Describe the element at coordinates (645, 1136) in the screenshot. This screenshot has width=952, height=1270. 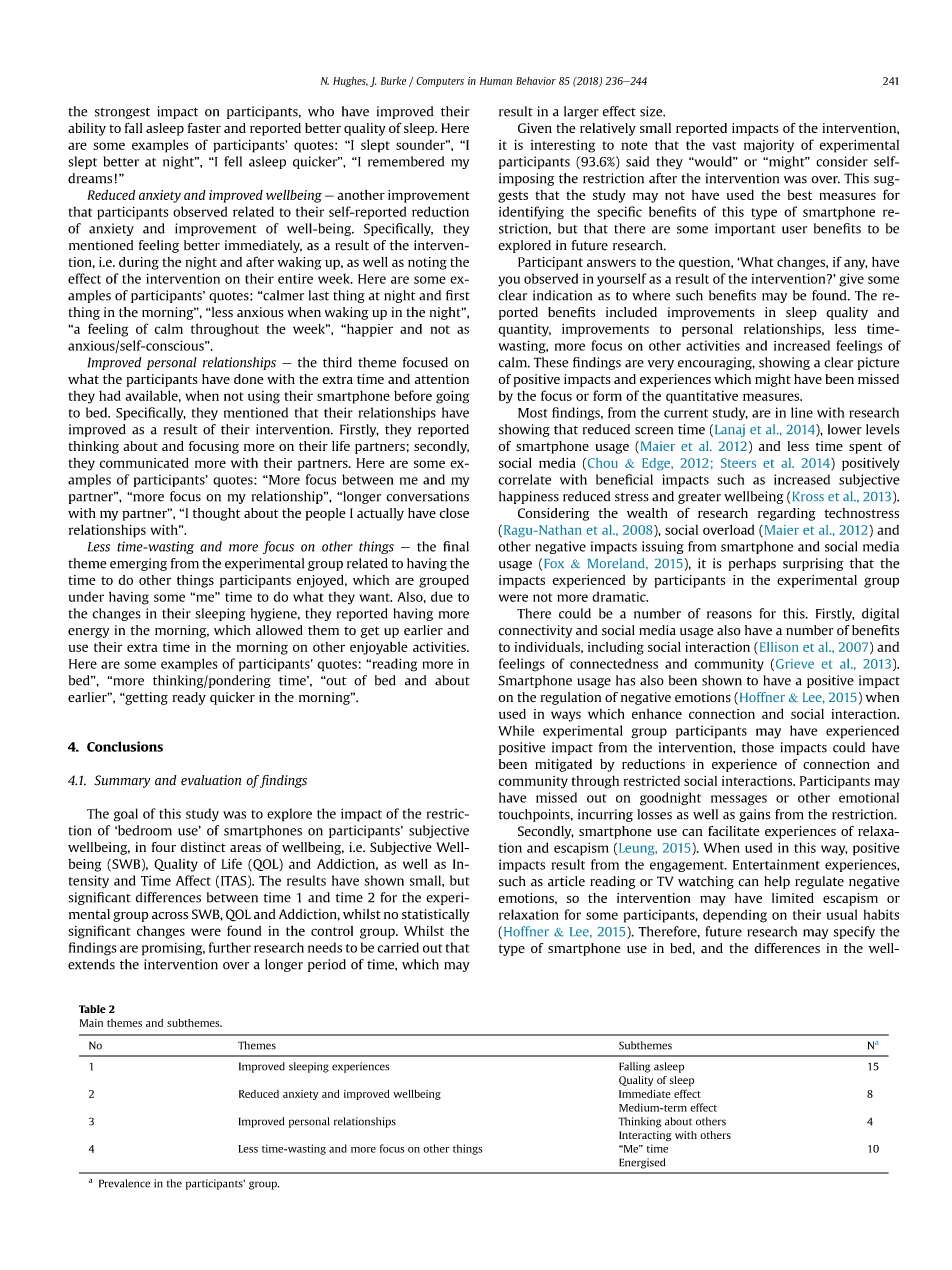
I see `Interacting` at that location.
